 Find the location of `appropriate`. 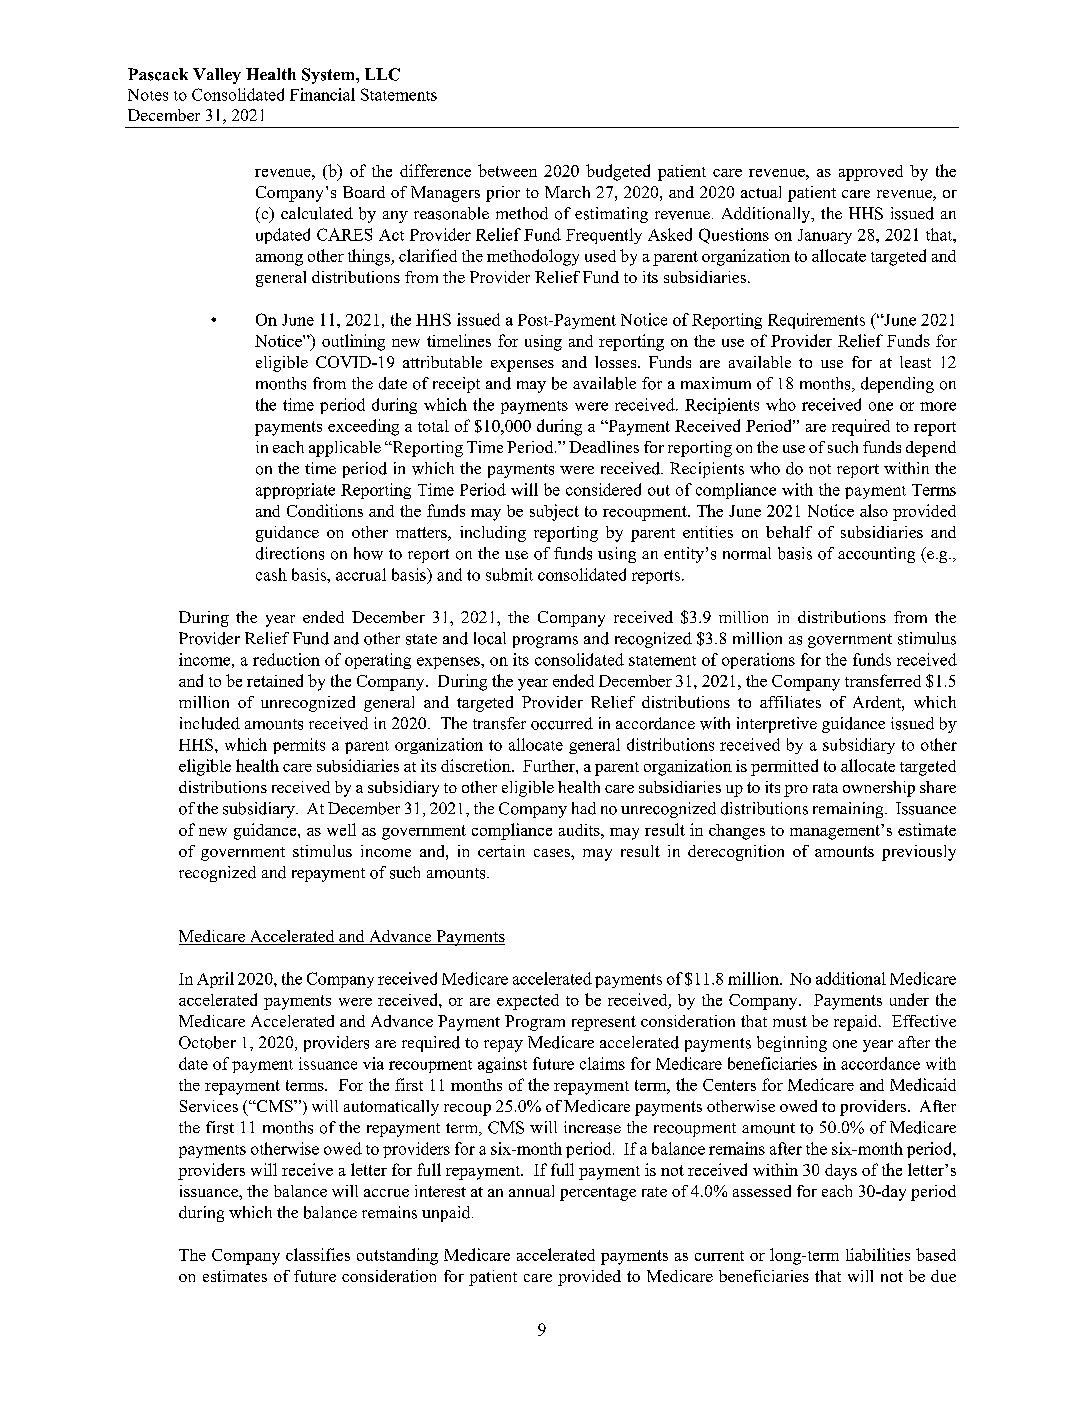

appropriate is located at coordinates (295, 491).
